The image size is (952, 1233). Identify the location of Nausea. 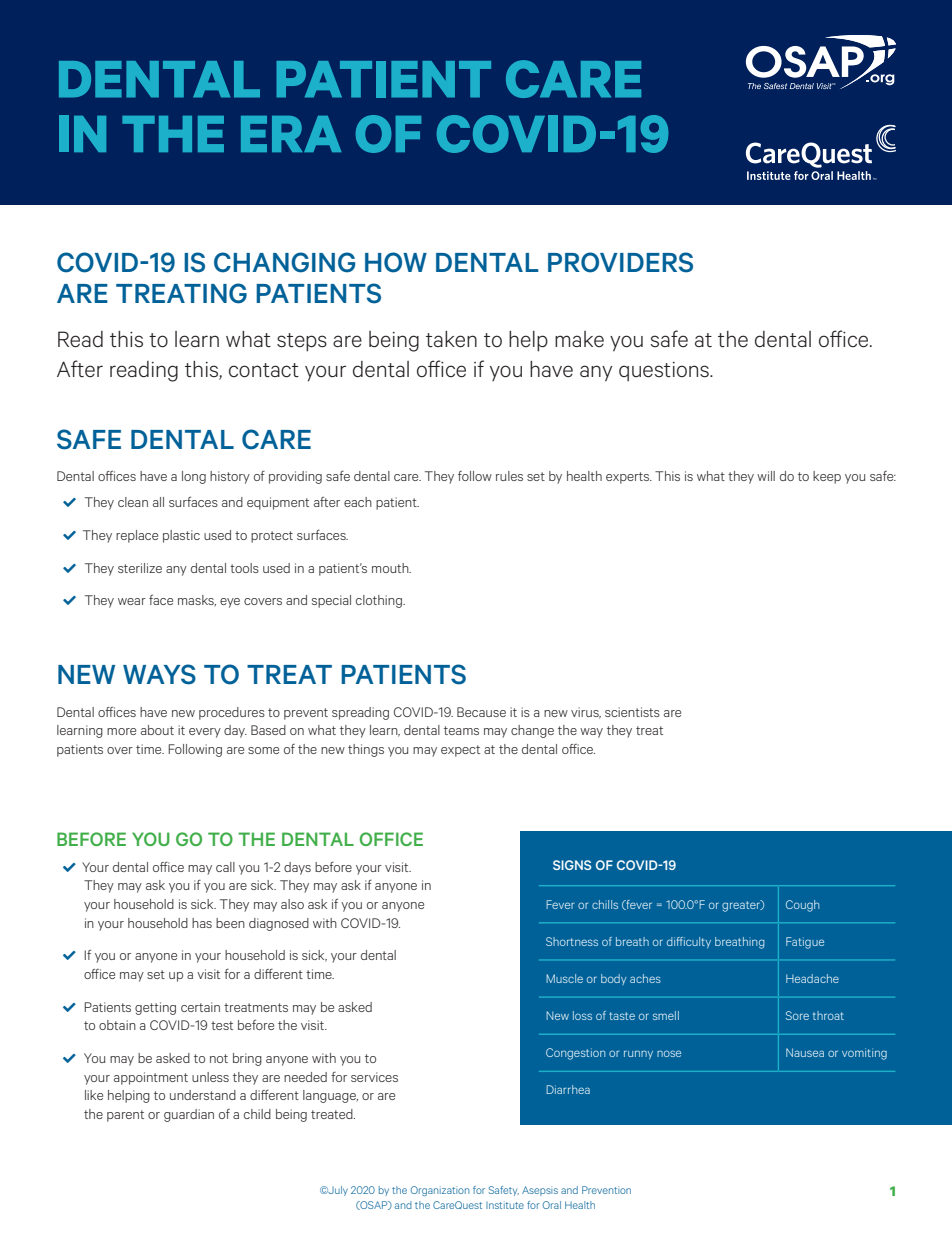
(805, 1052).
